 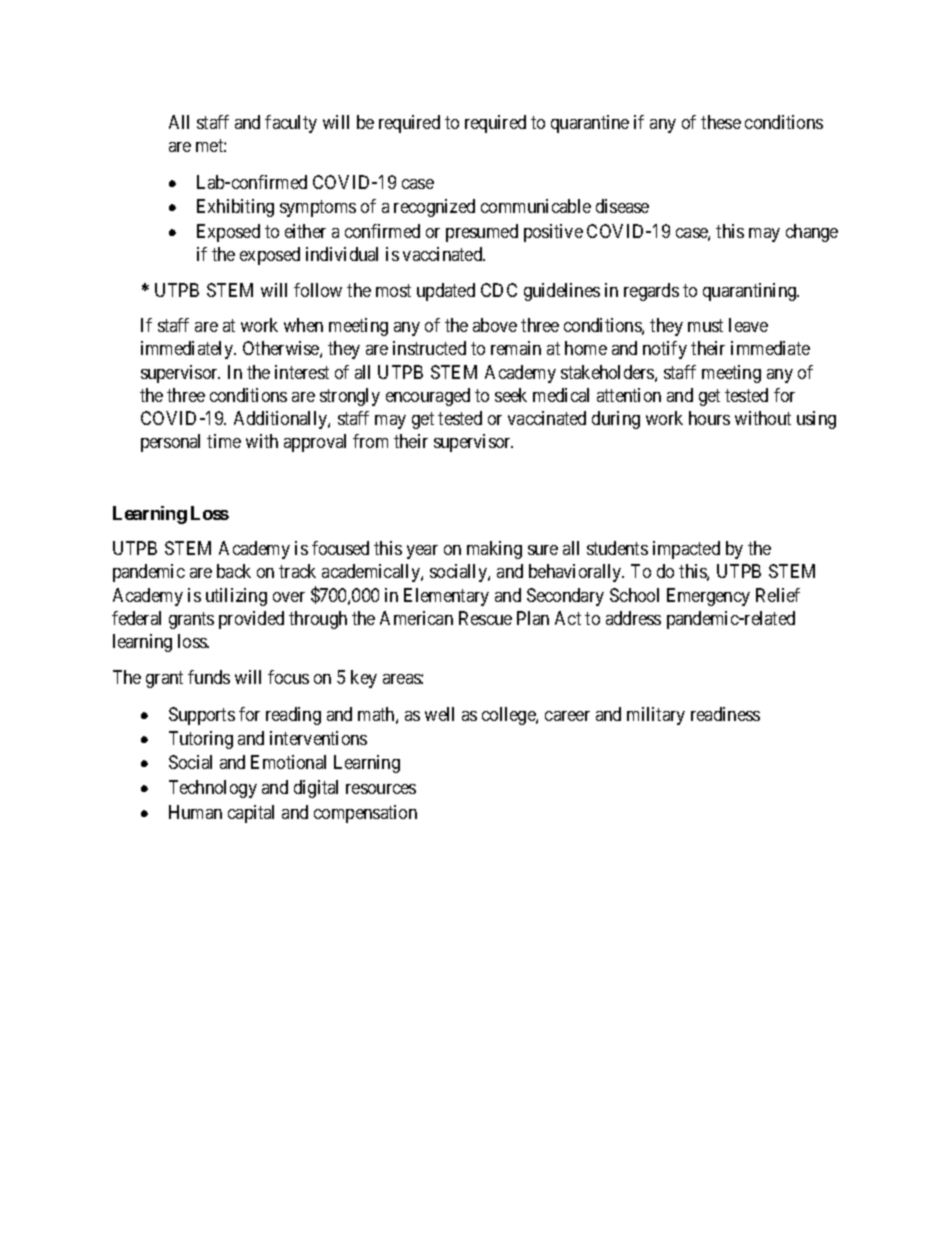 I want to click on these, so click(x=721, y=122).
